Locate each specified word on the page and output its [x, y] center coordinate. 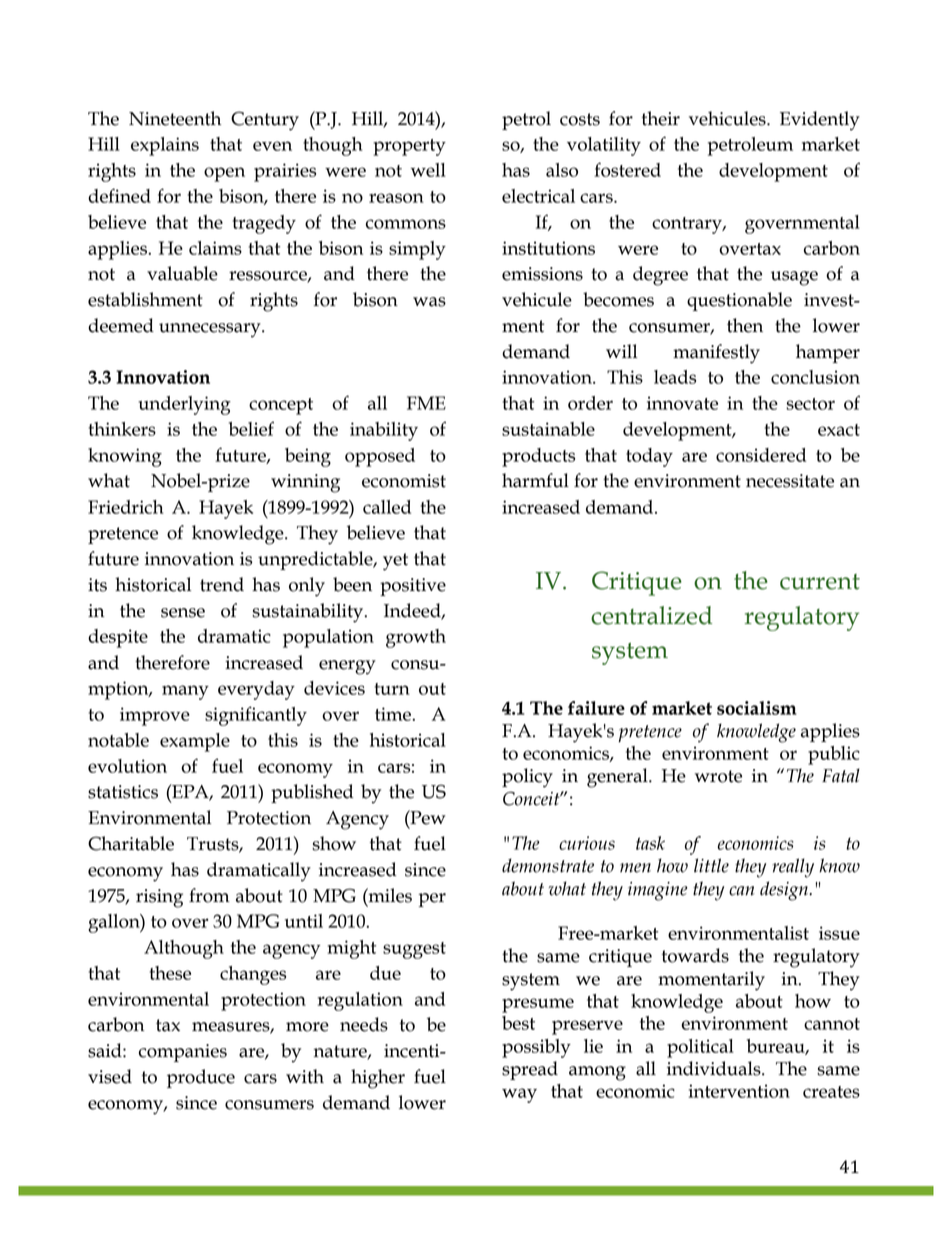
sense [183, 613]
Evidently [820, 121]
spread [530, 1070]
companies [183, 1053]
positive [413, 587]
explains [165, 146]
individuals [715, 1068]
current [820, 582]
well [428, 170]
